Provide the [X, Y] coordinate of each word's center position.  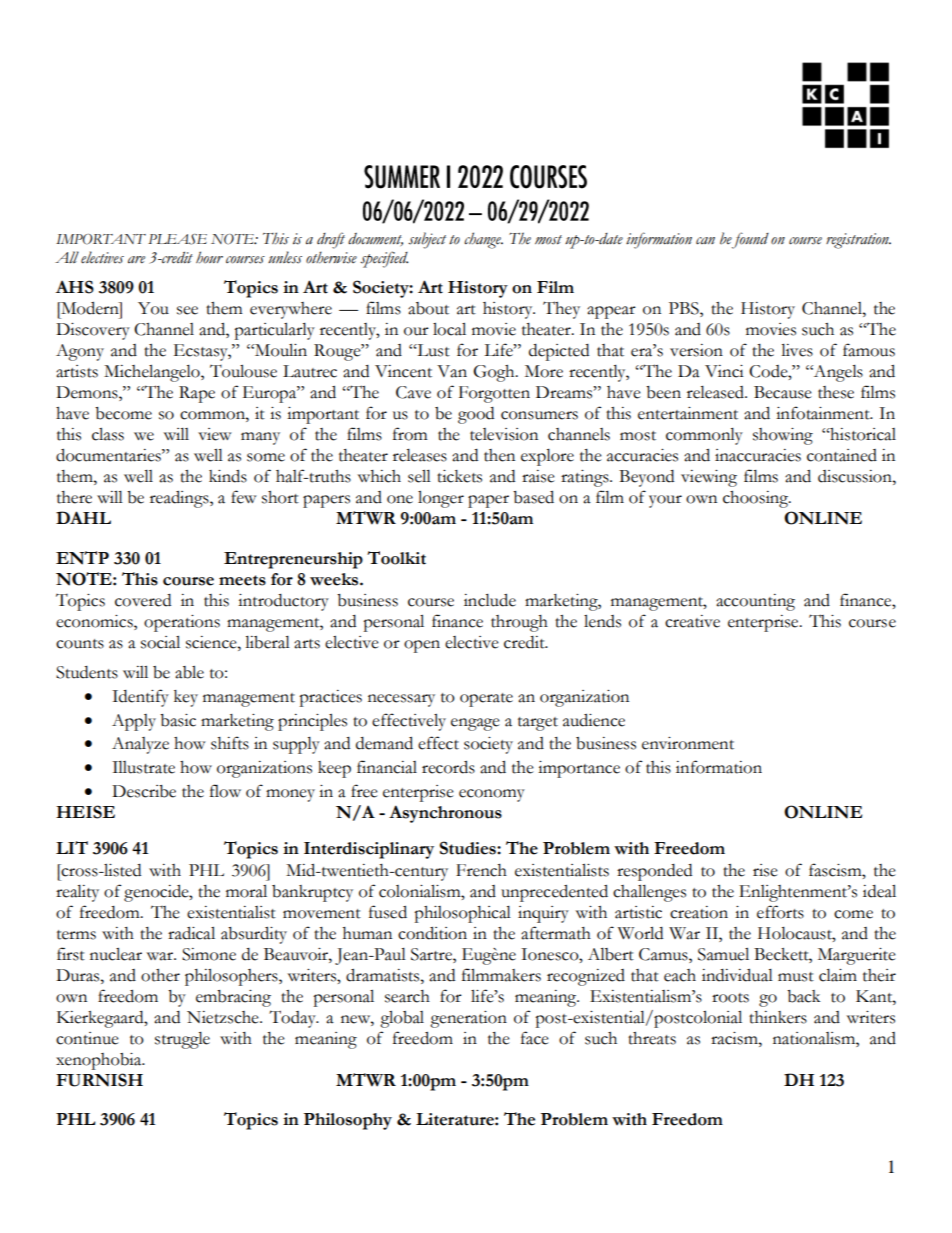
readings [180, 499]
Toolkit [396, 558]
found [750, 240]
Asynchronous [445, 814]
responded [654, 872]
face [535, 1038]
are [136, 259]
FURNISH [99, 1080]
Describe [144, 791]
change [483, 240]
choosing [757, 499]
